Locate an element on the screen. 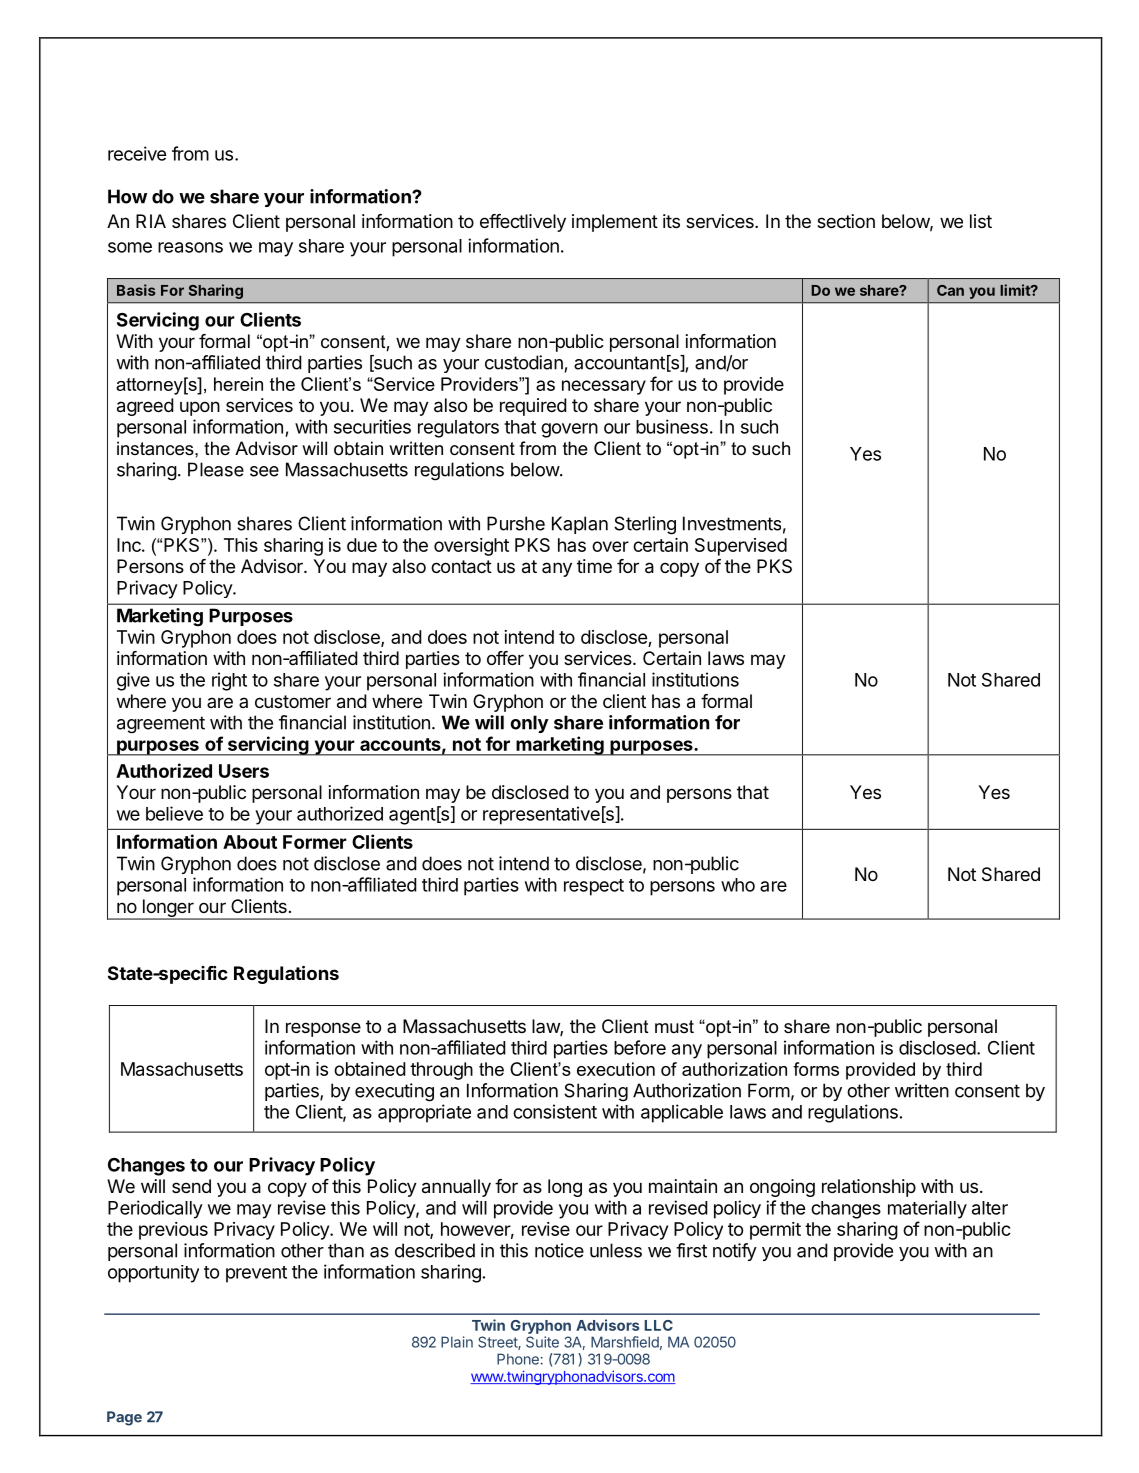  section is located at coordinates (846, 221).
